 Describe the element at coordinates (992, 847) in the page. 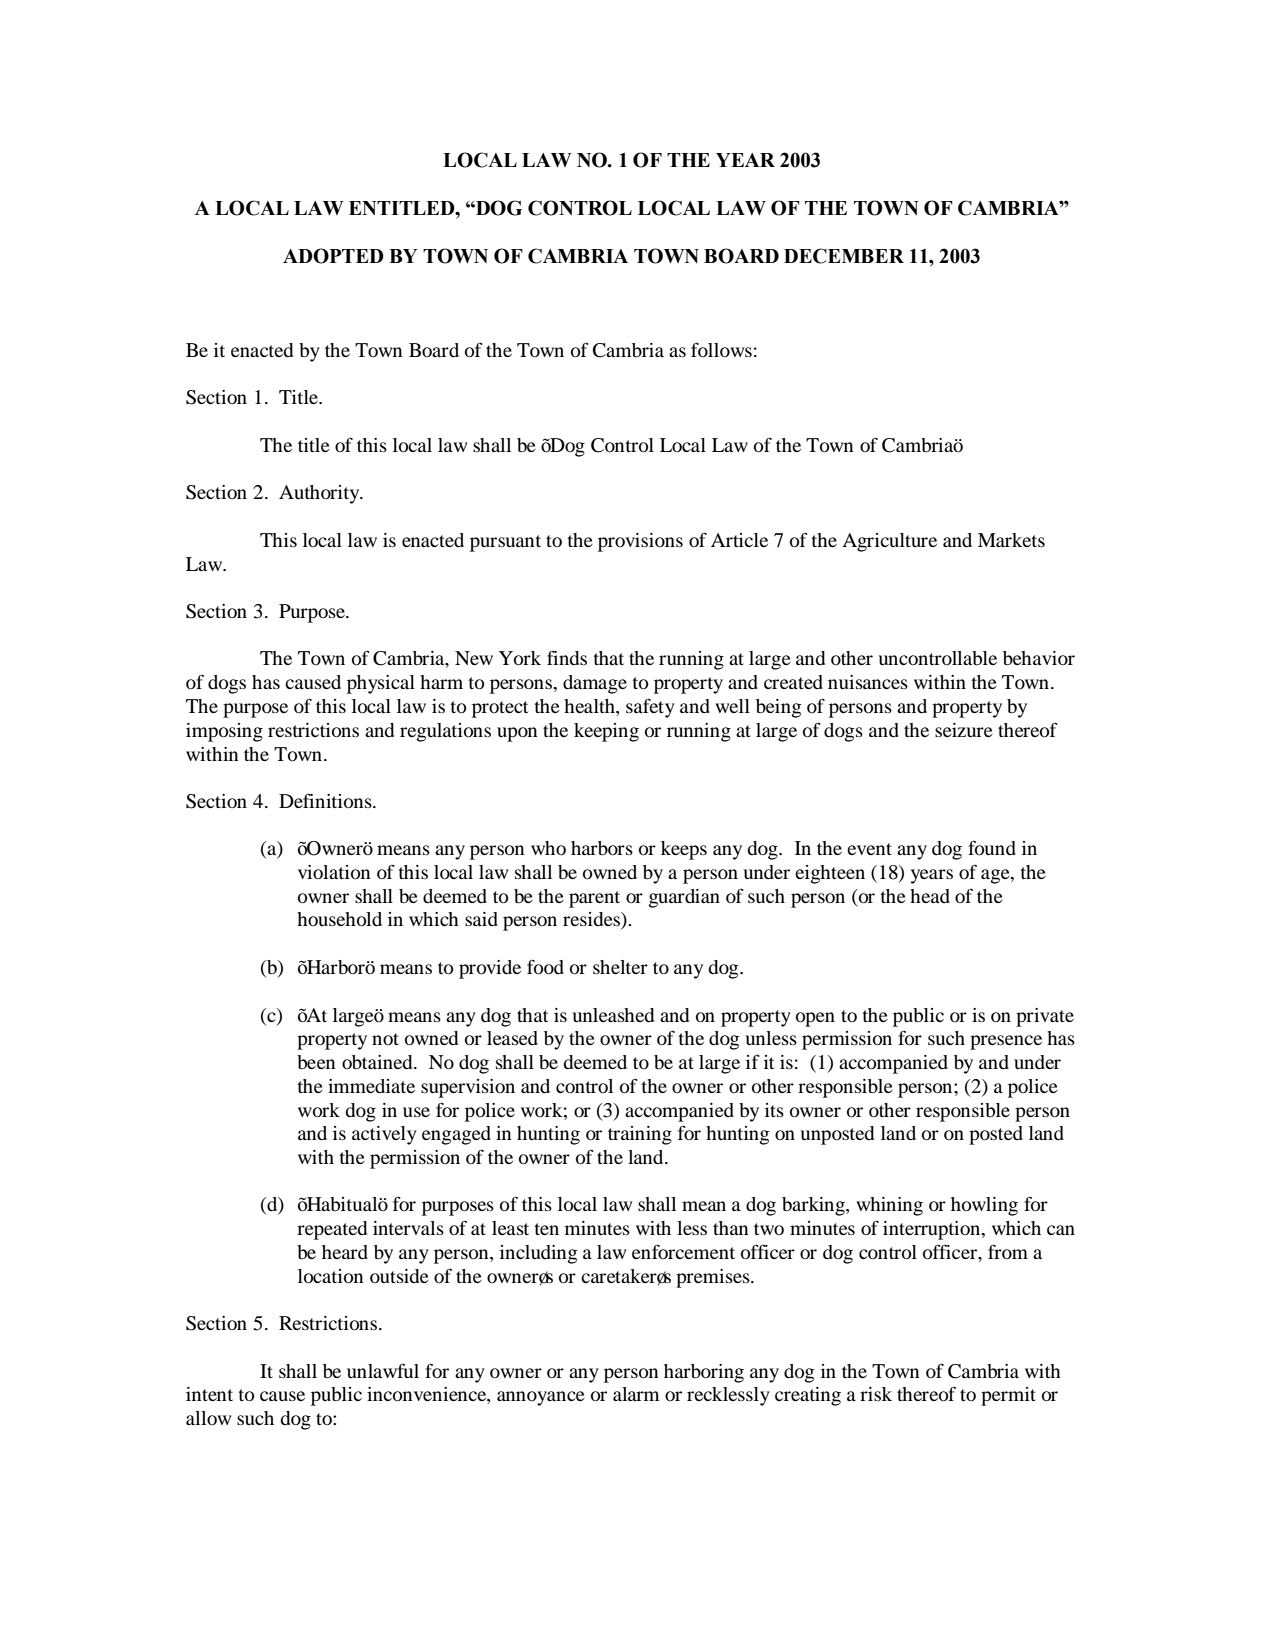

I see `found` at that location.
